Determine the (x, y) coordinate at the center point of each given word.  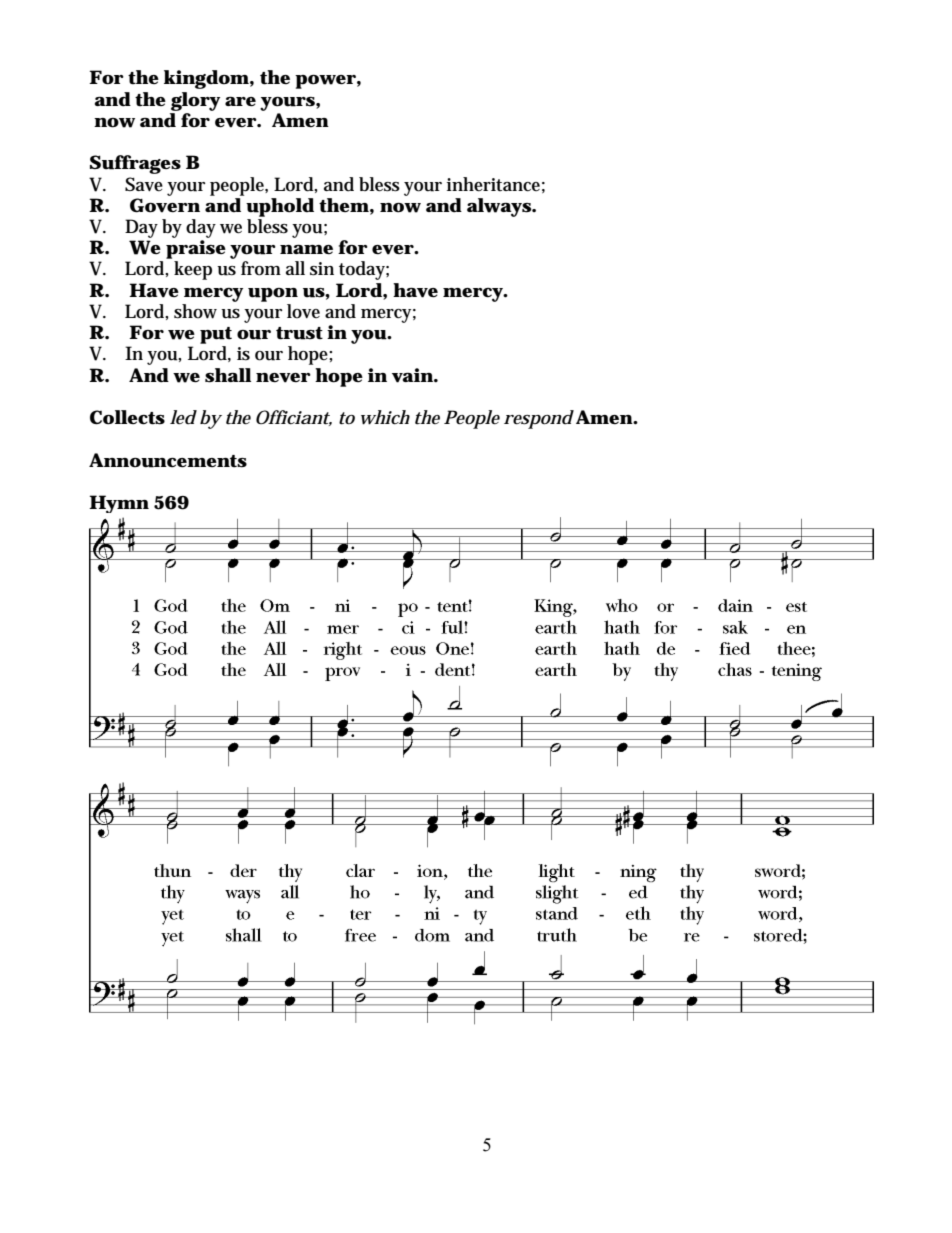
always (499, 207)
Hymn (119, 504)
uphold (280, 207)
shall (228, 375)
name (306, 249)
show (195, 311)
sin (322, 269)
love (303, 311)
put (216, 335)
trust (299, 333)
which (385, 417)
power (325, 82)
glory (195, 101)
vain (412, 375)
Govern (165, 205)
